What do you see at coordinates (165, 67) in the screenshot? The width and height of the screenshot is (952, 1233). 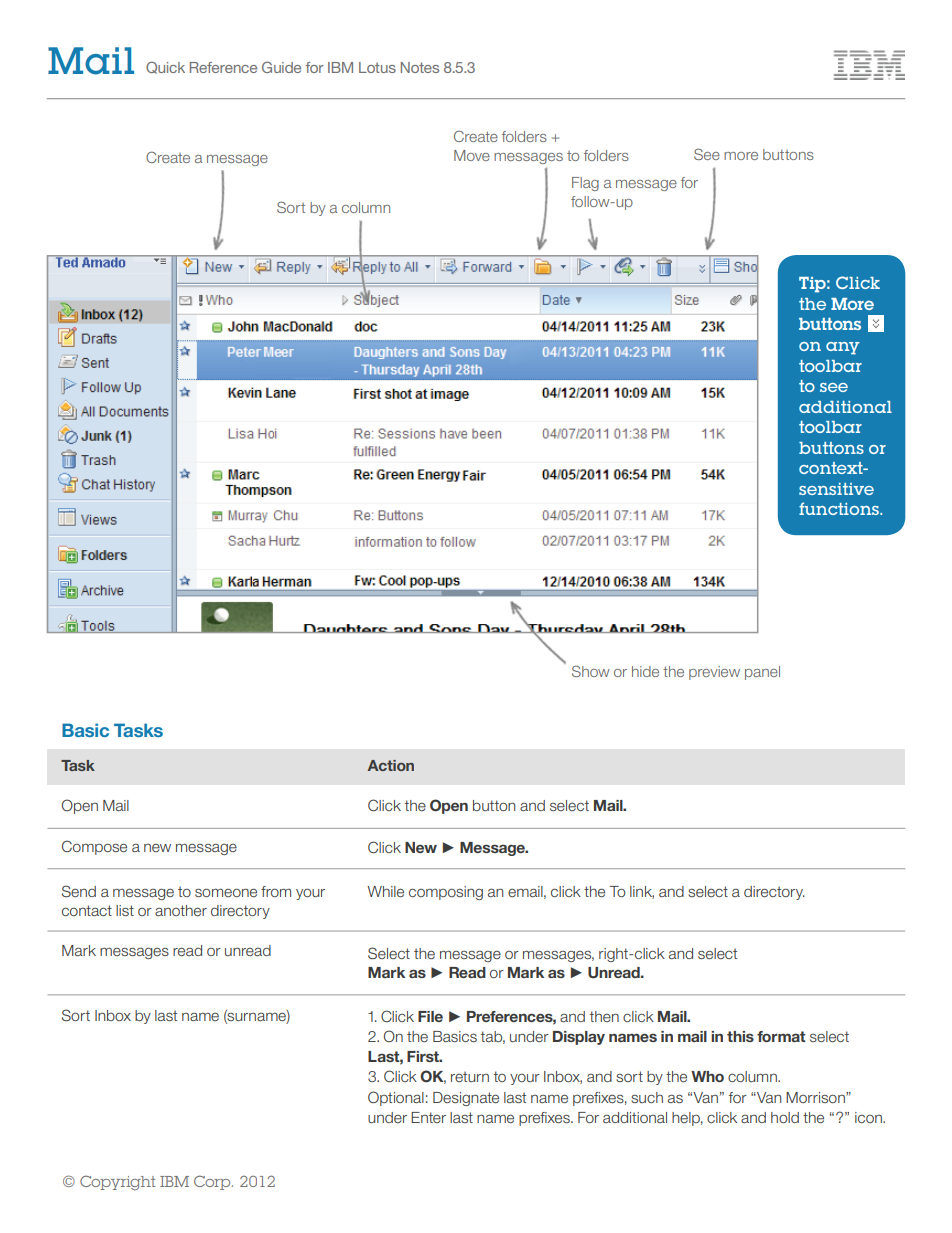 I see `Quick` at bounding box center [165, 67].
